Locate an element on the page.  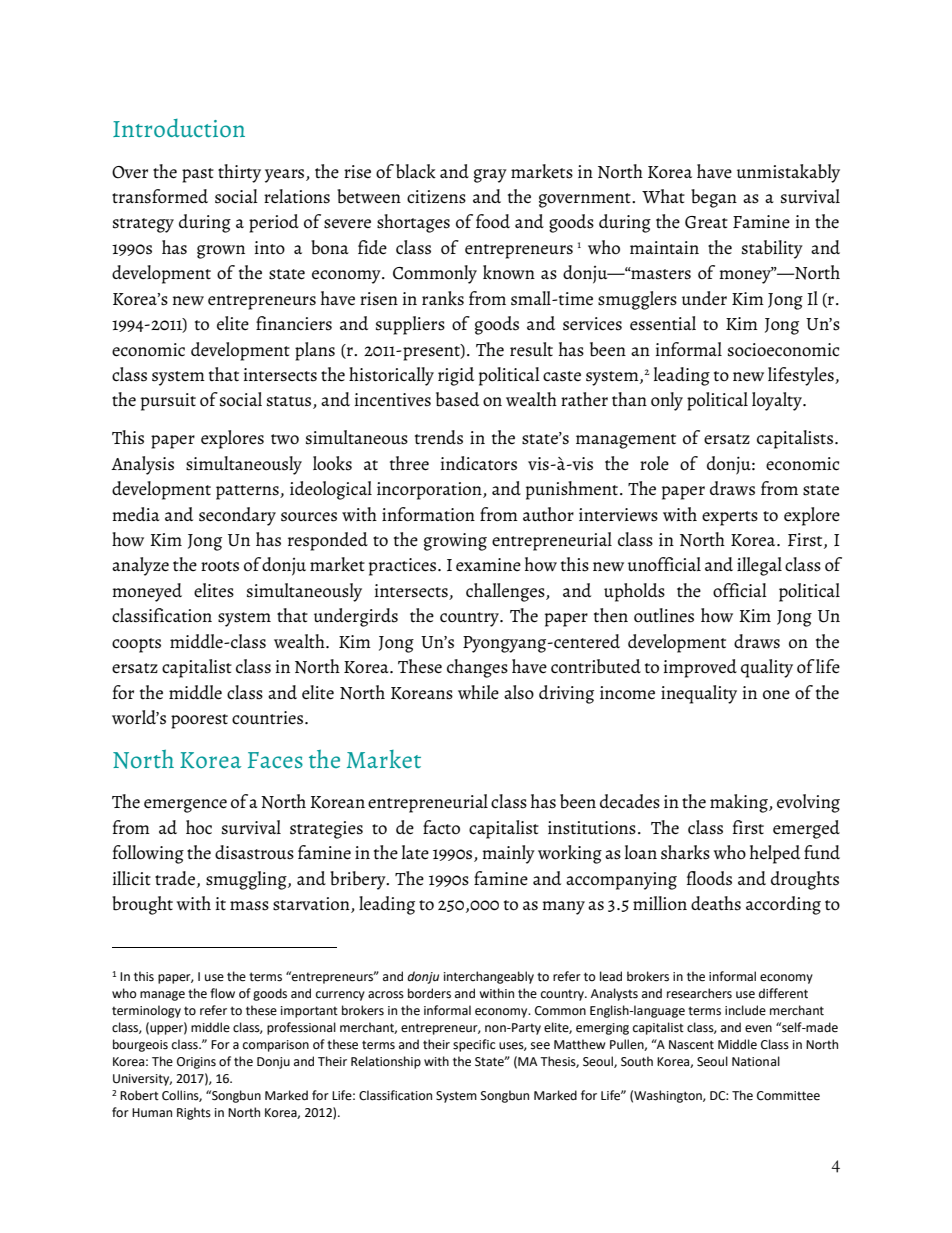
helped is located at coordinates (775, 854).
